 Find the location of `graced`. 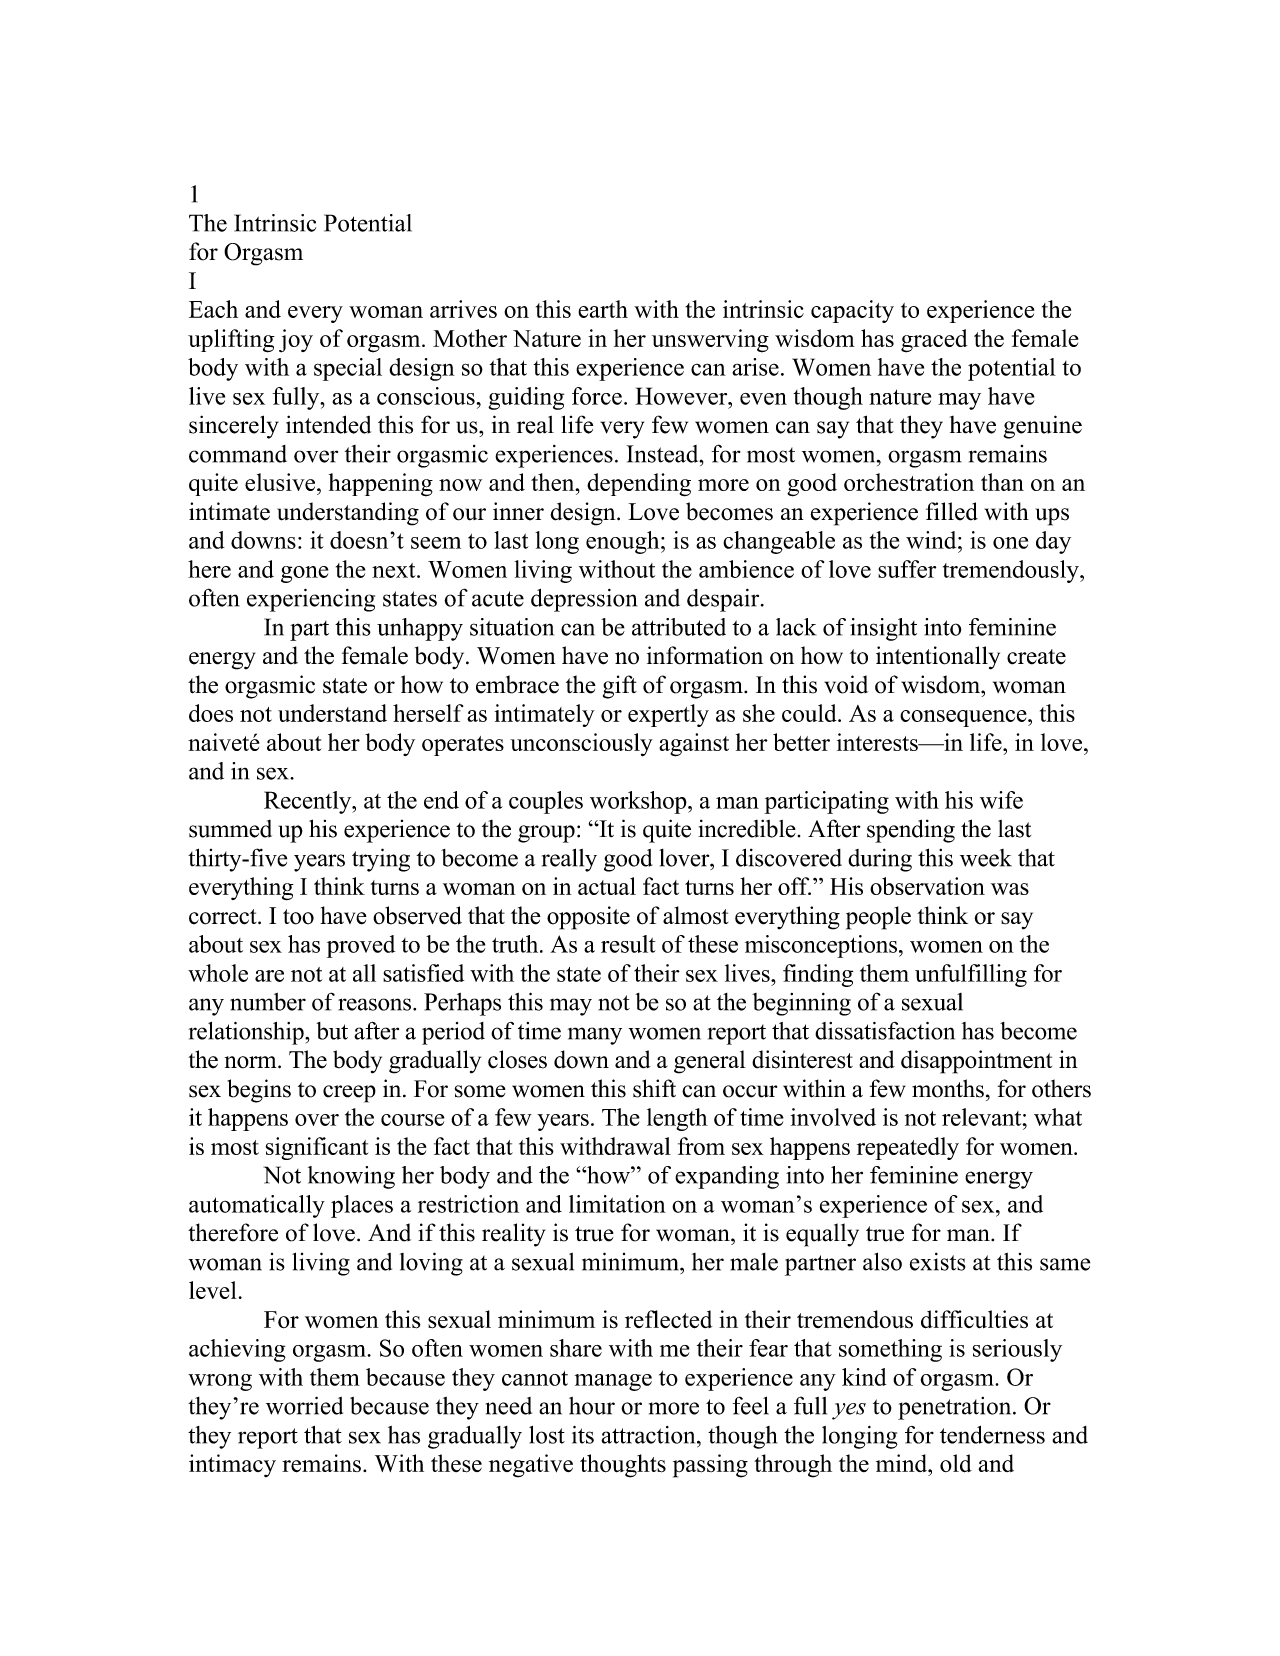

graced is located at coordinates (934, 341).
